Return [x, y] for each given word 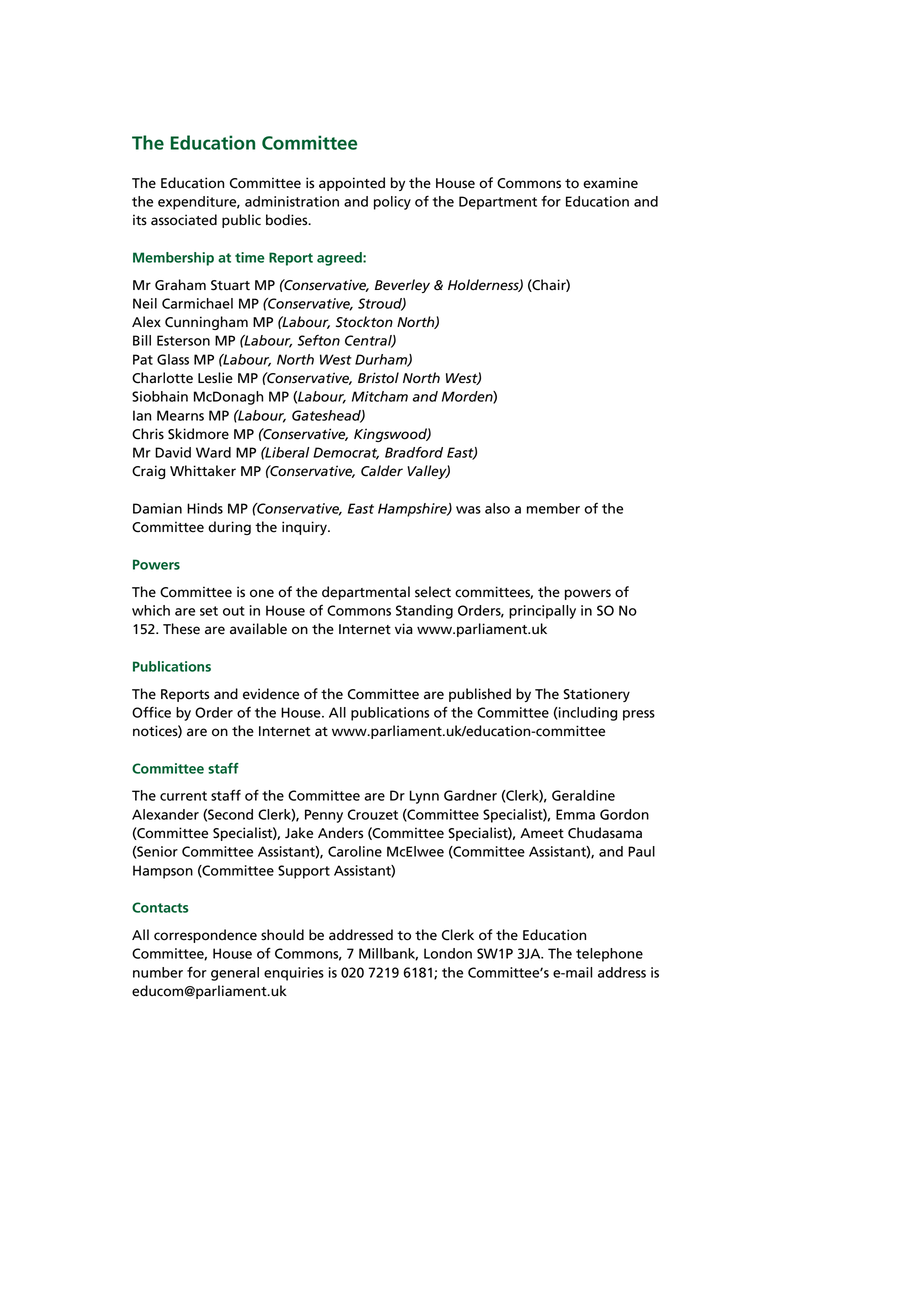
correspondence [205, 936]
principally [542, 612]
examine [610, 183]
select [433, 592]
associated [184, 220]
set [209, 611]
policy [392, 203]
